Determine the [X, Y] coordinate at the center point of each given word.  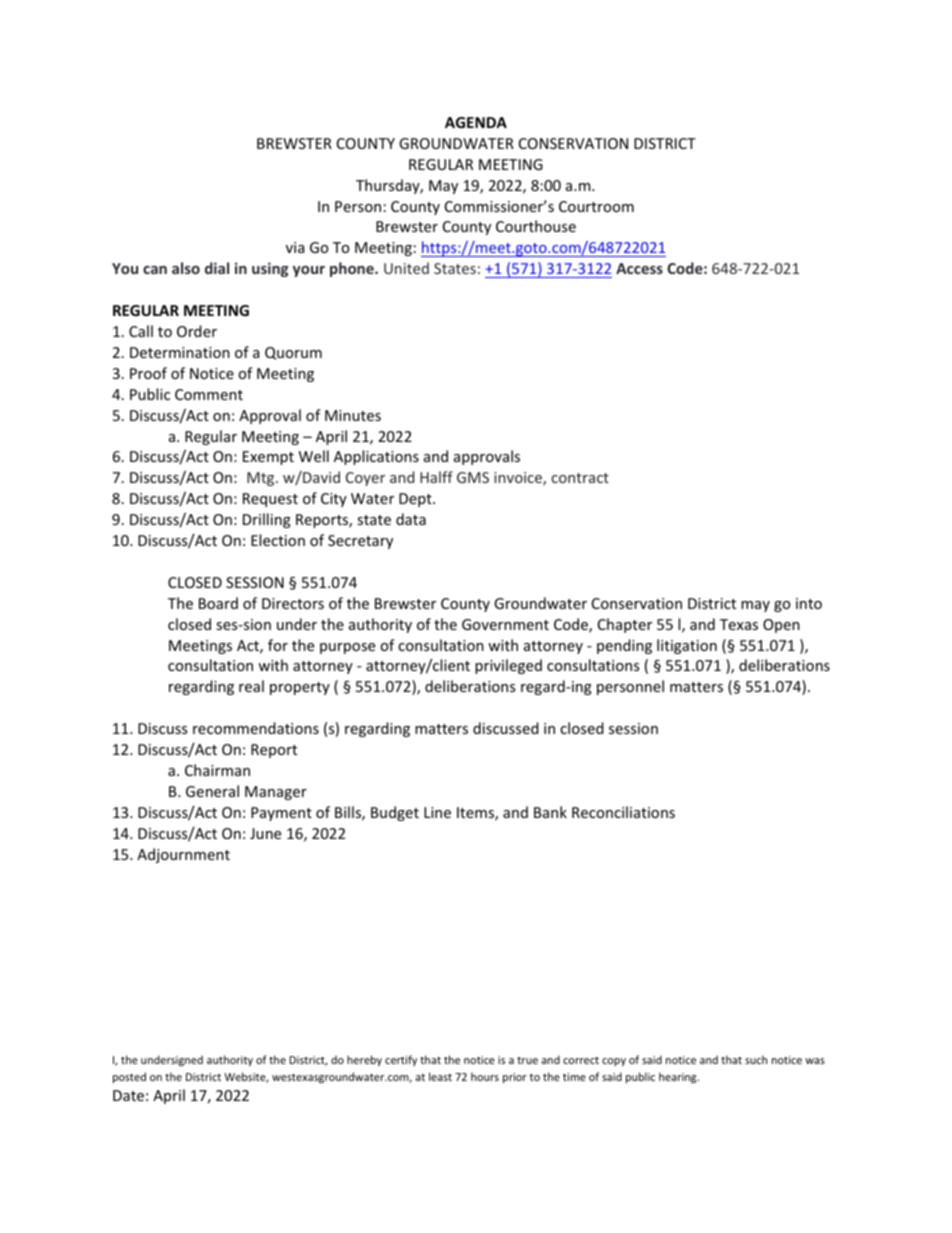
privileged [508, 666]
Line [437, 812]
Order [197, 331]
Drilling [267, 520]
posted [129, 1077]
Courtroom [596, 206]
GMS [473, 477]
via [295, 247]
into [809, 603]
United [406, 268]
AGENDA [476, 122]
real [251, 686]
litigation [687, 646]
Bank [550, 812]
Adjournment [183, 855]
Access [639, 268]
